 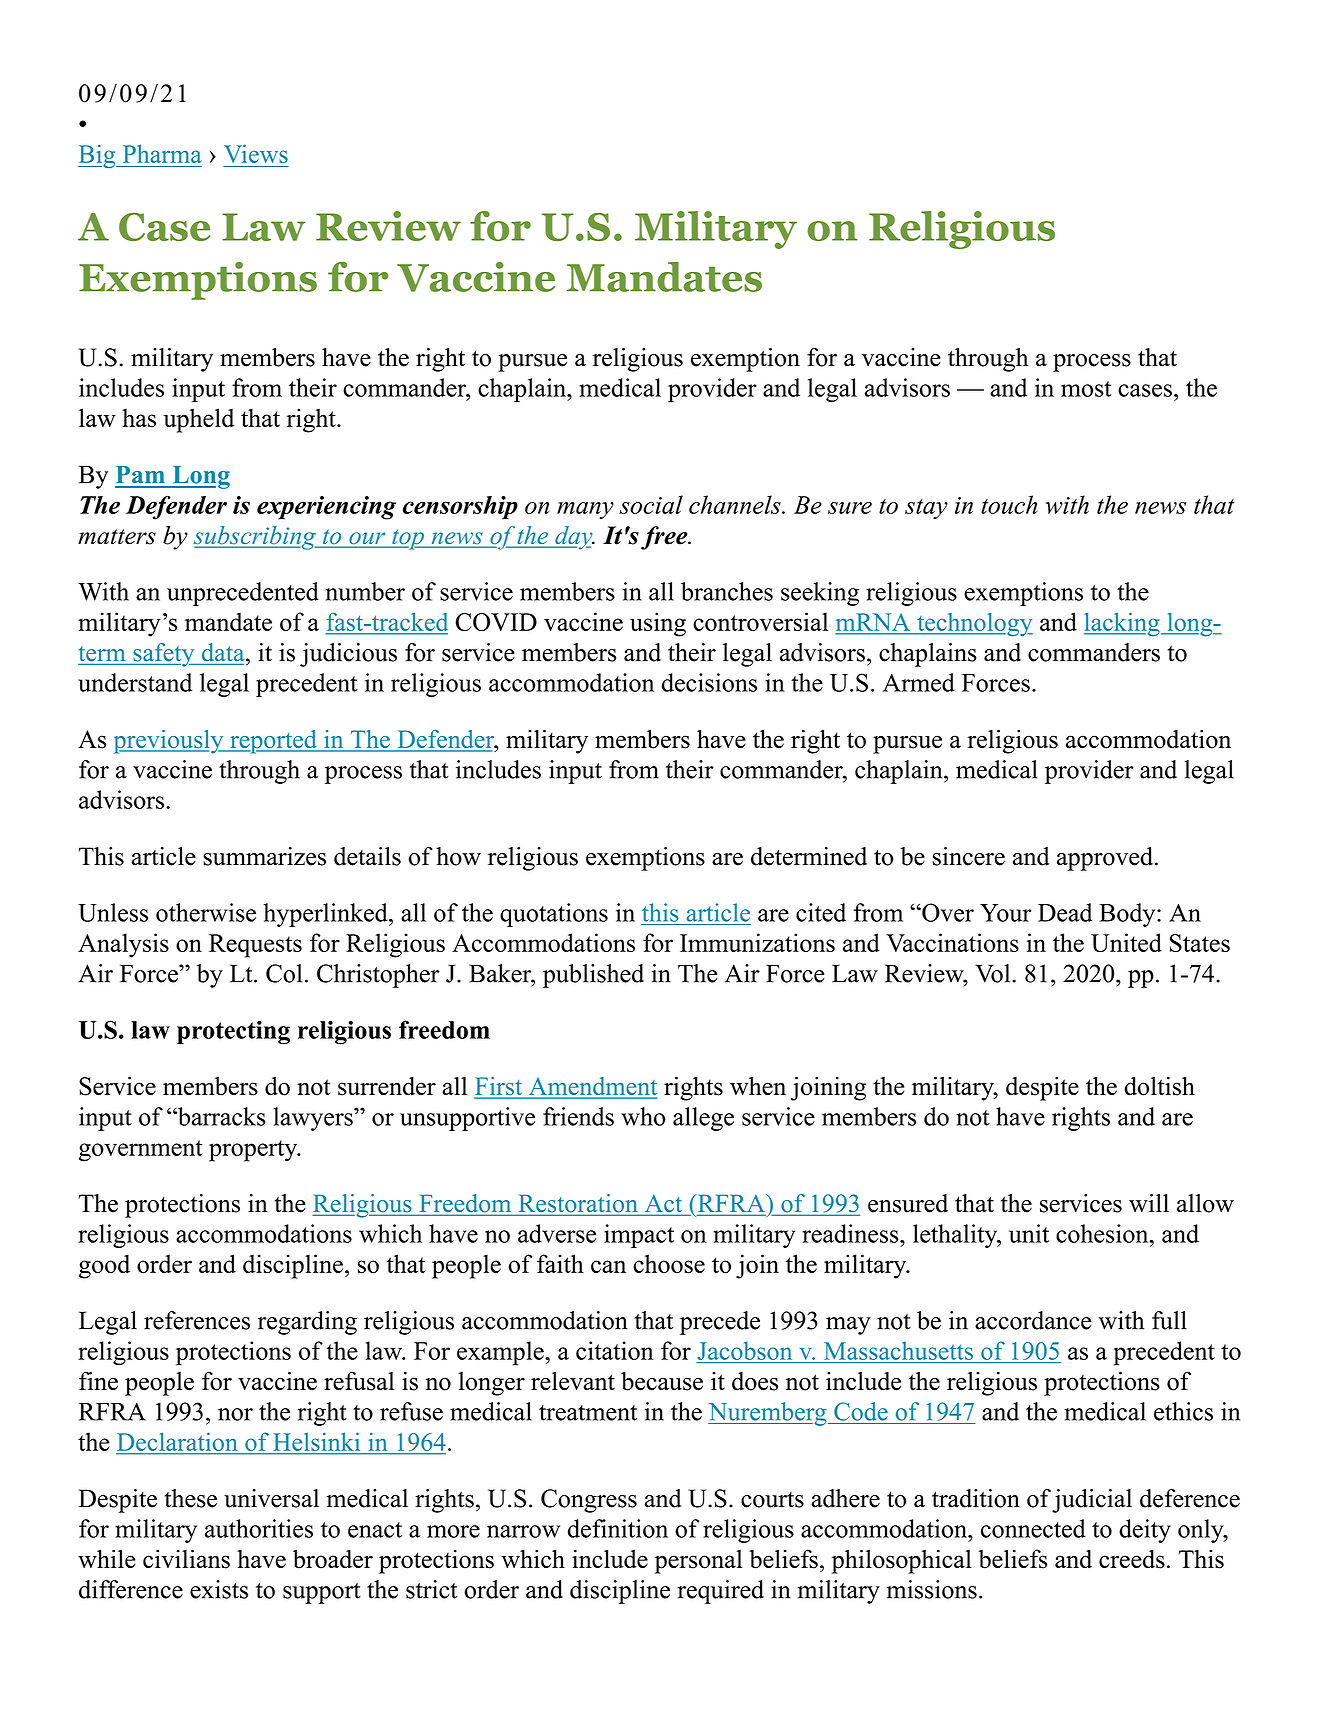 What do you see at coordinates (1086, 389) in the image?
I see `most` at bounding box center [1086, 389].
